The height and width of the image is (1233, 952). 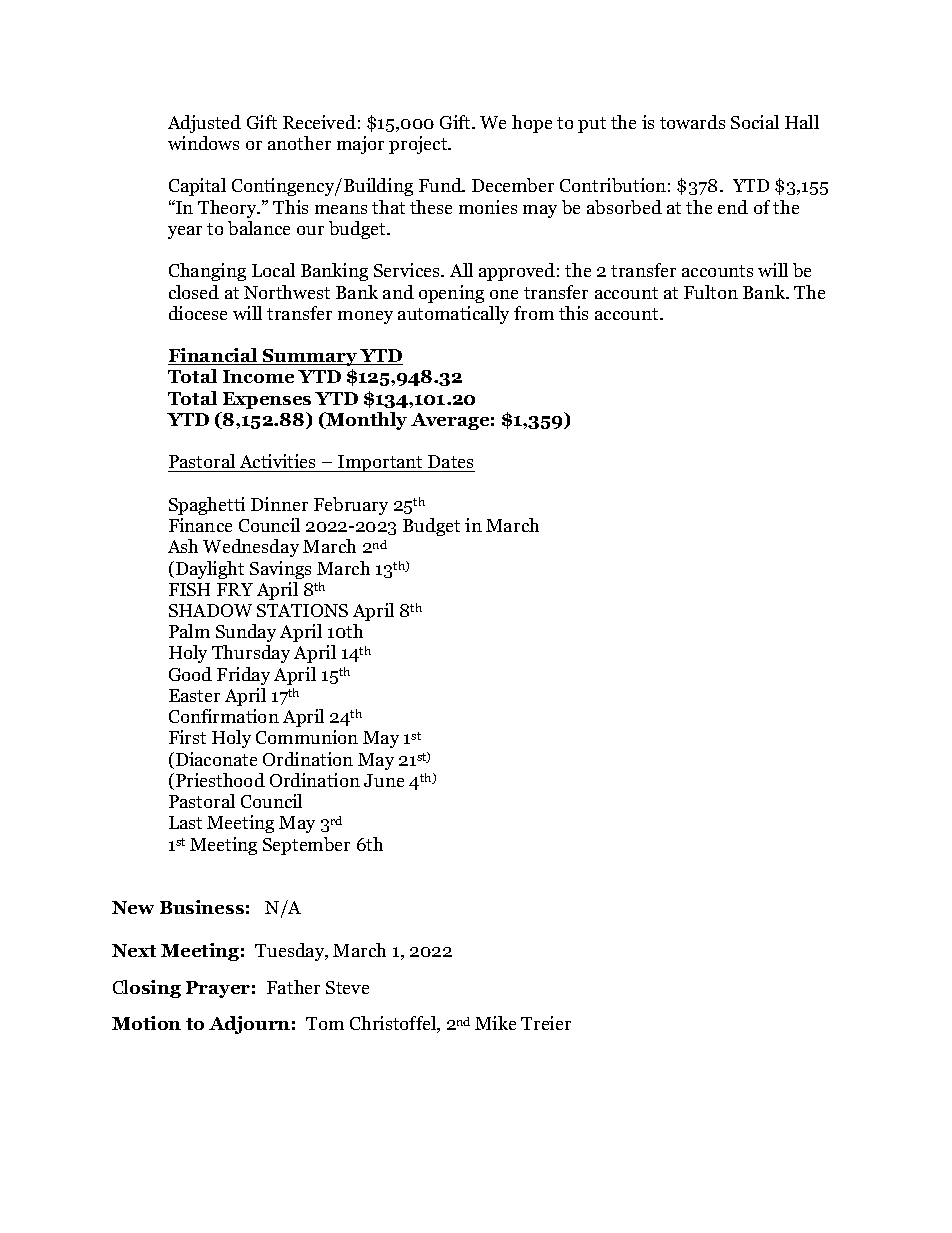 I want to click on project, so click(x=419, y=145).
